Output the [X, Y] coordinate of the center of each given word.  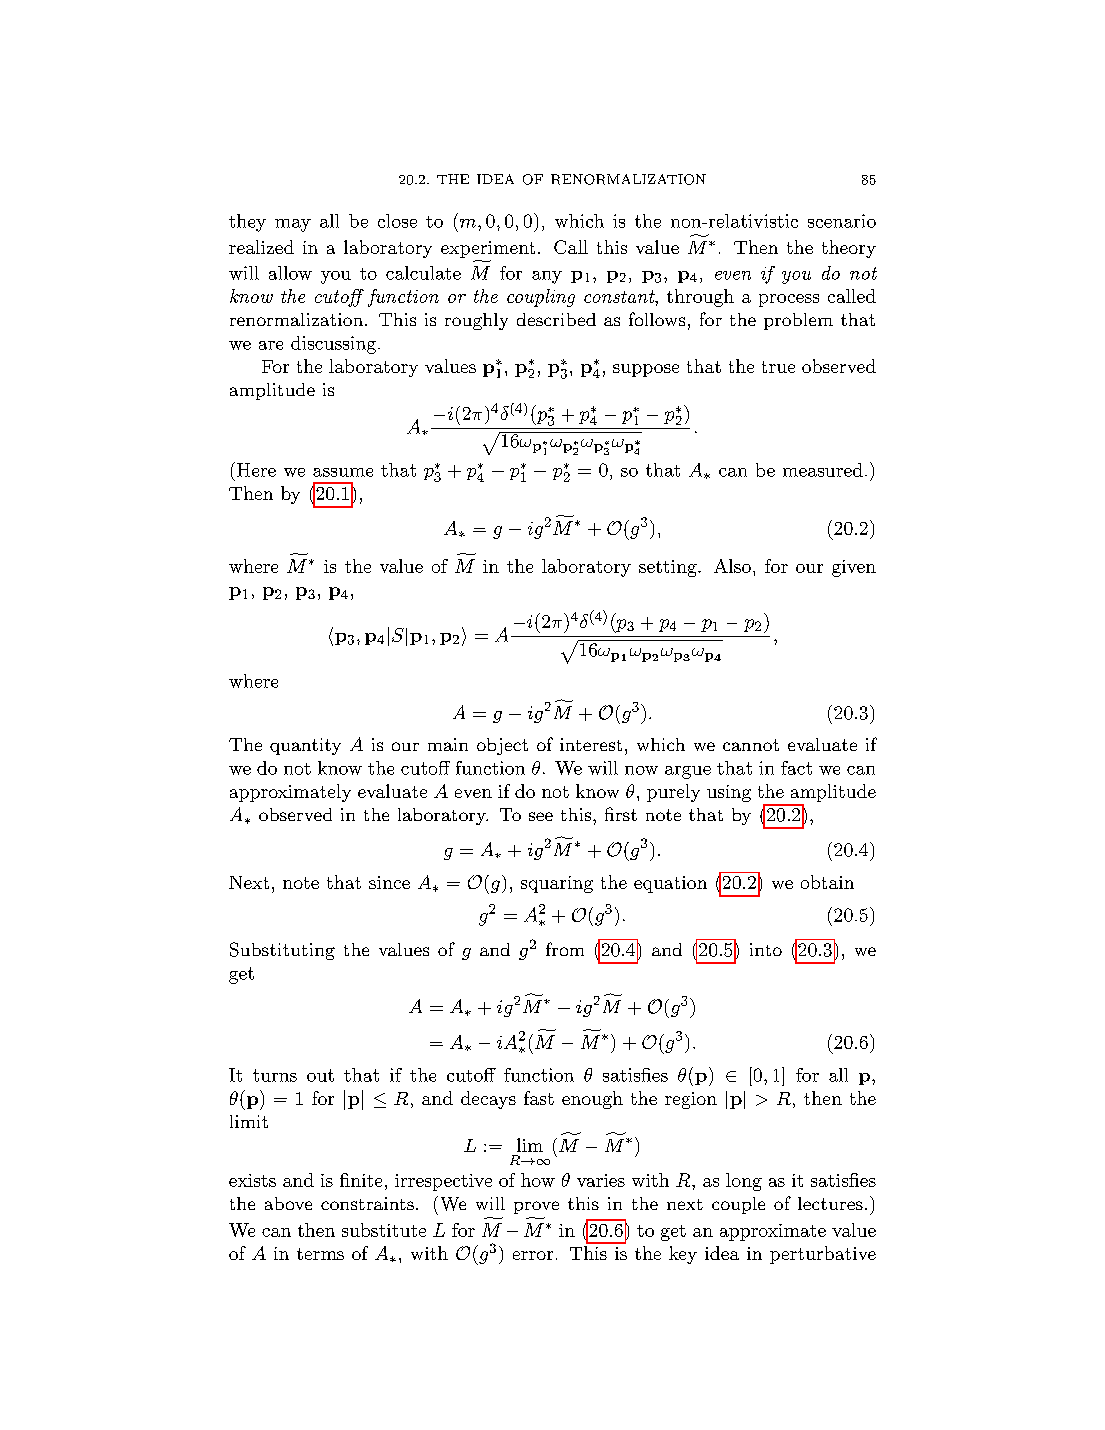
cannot [751, 745]
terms [320, 1254]
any [547, 277]
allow [290, 273]
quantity [305, 746]
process [789, 300]
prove [536, 1207]
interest [591, 744]
